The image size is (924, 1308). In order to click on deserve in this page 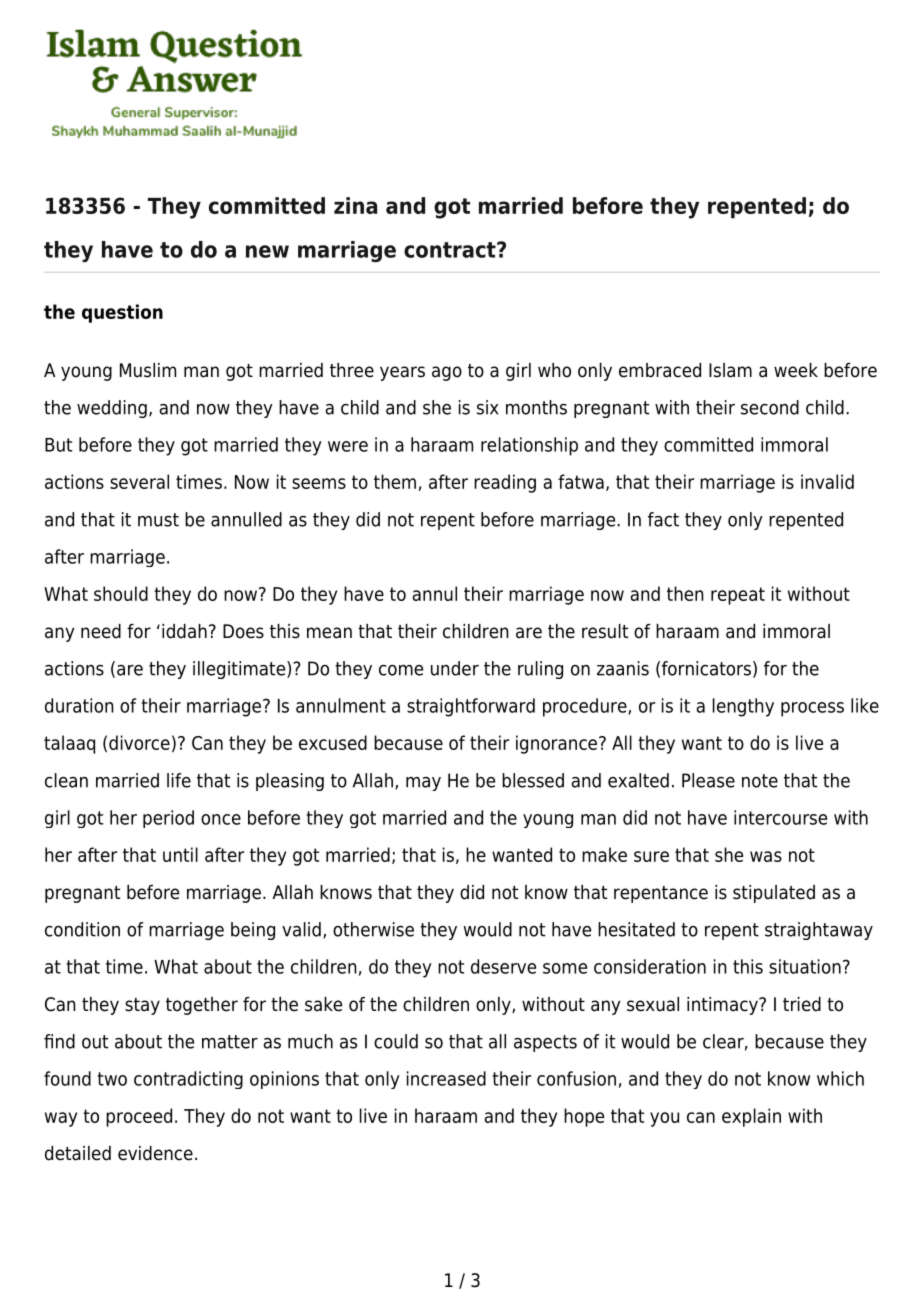, I will do `click(503, 966)`.
